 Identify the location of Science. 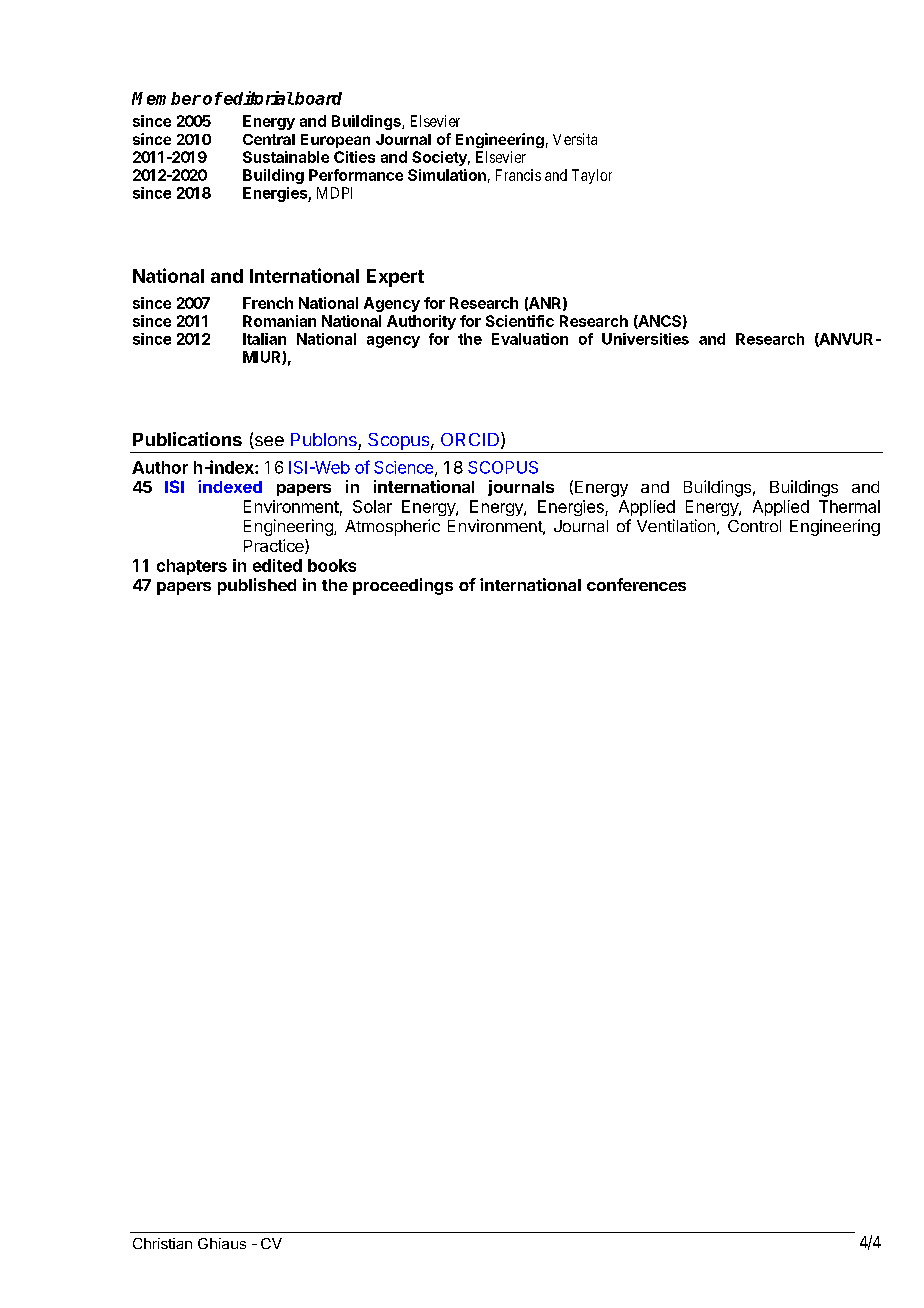
(405, 468).
